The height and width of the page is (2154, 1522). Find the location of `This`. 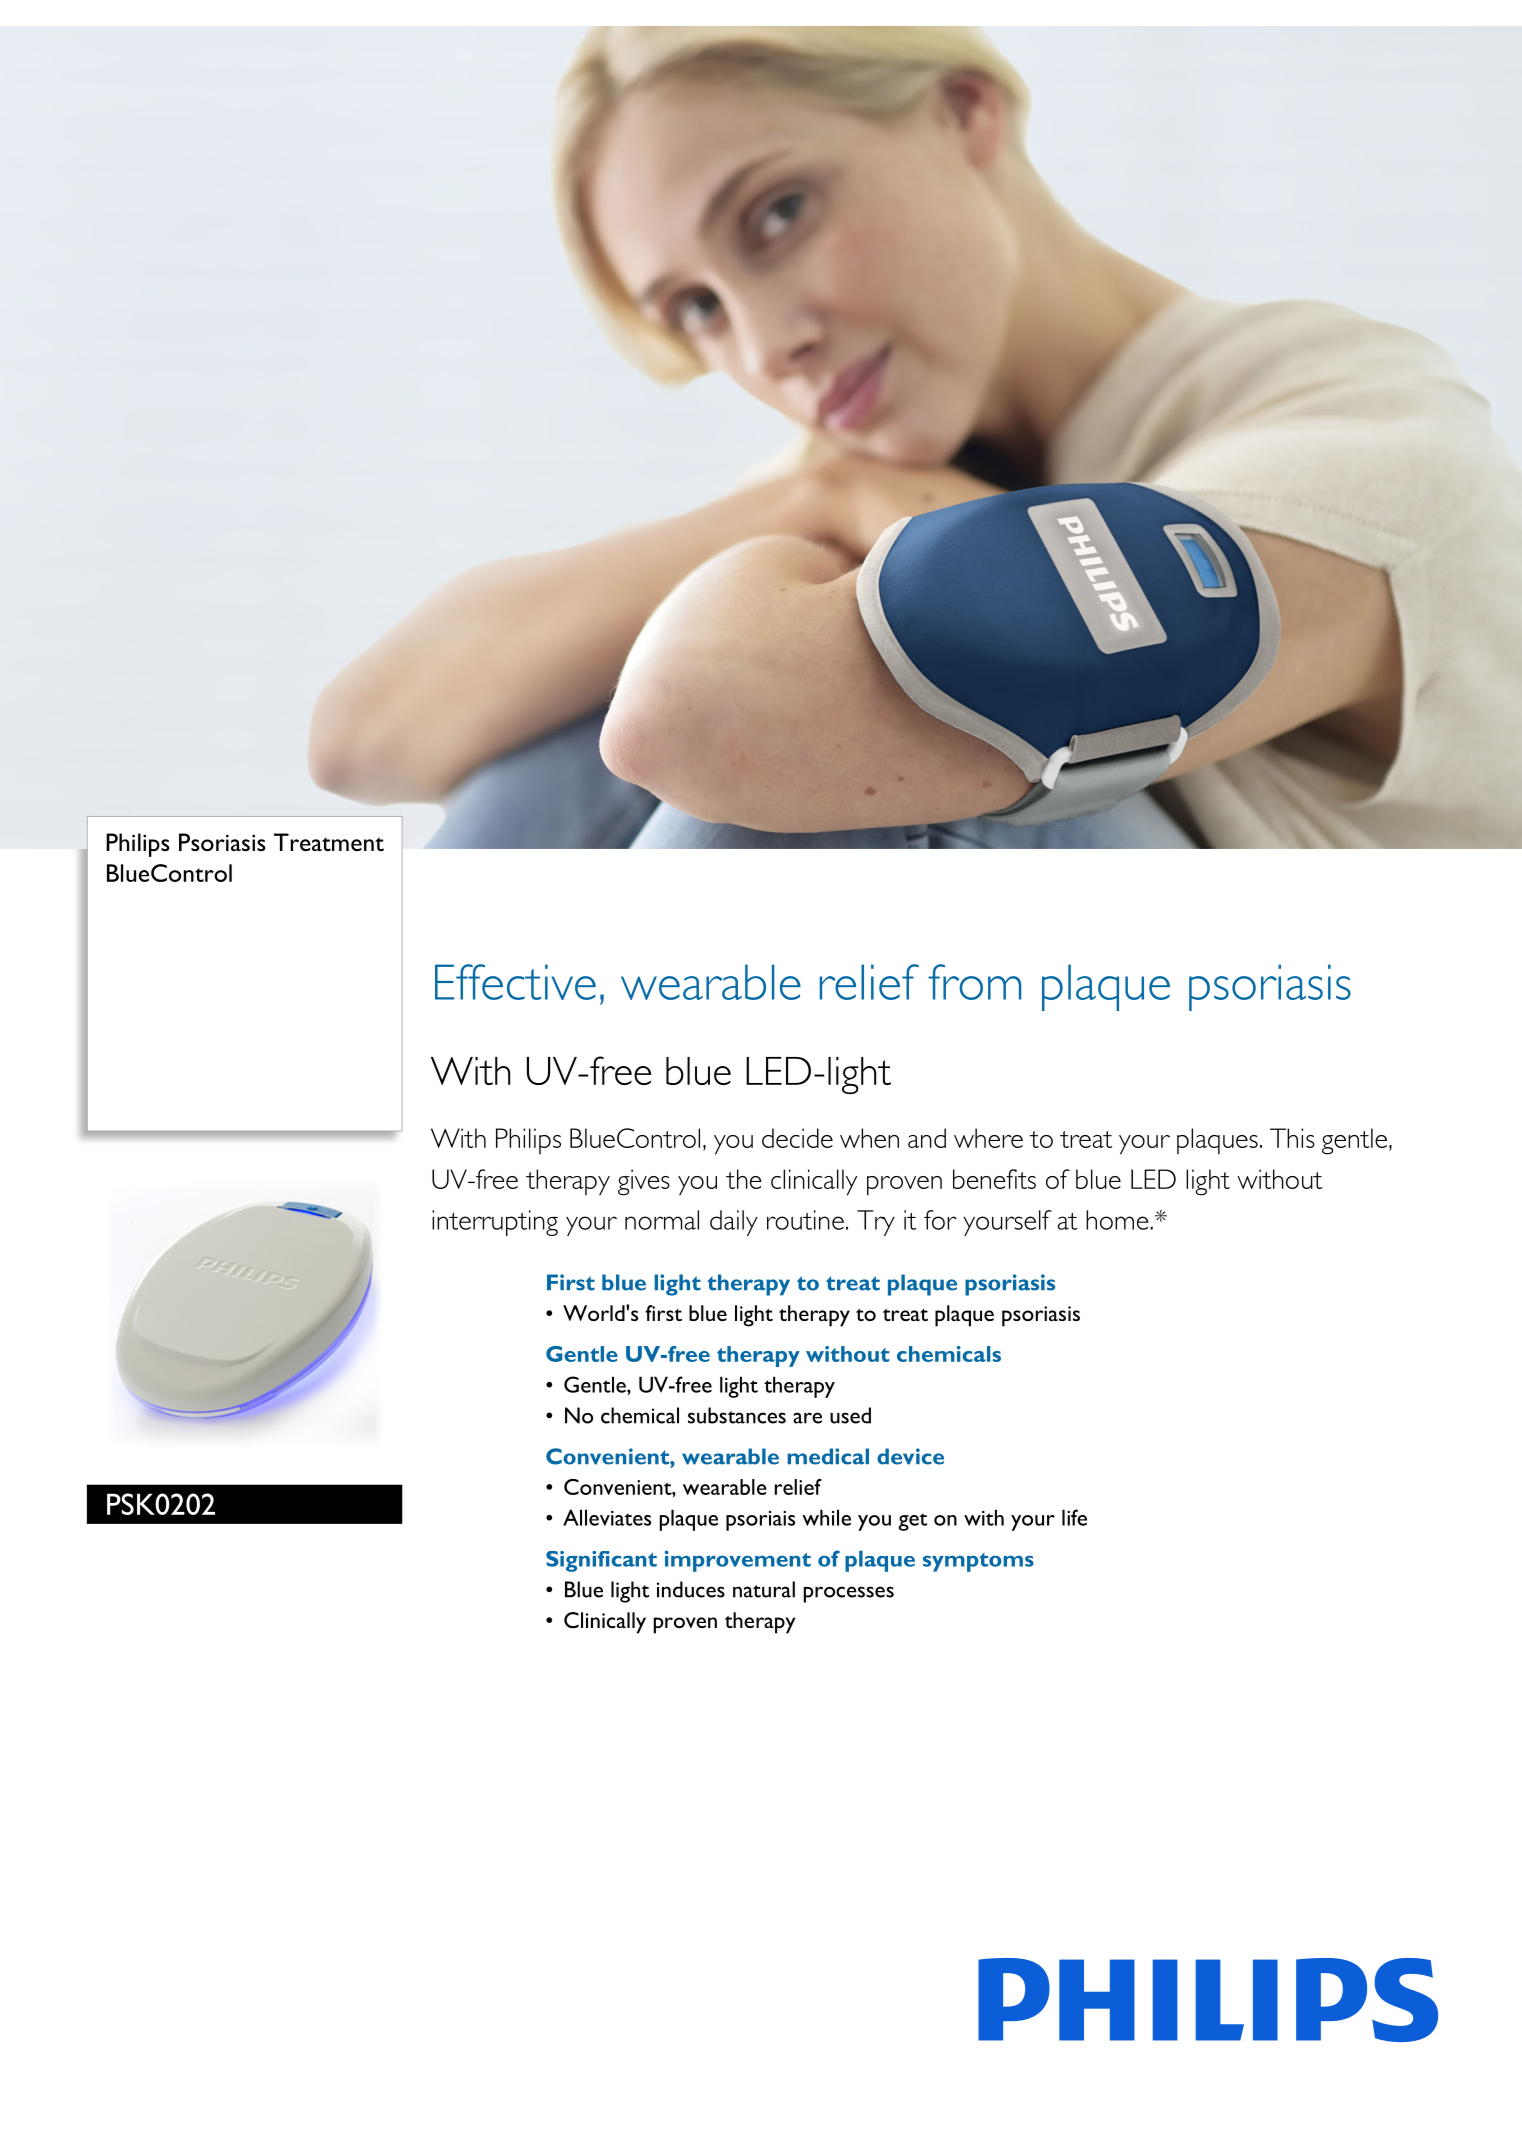

This is located at coordinates (1292, 1138).
